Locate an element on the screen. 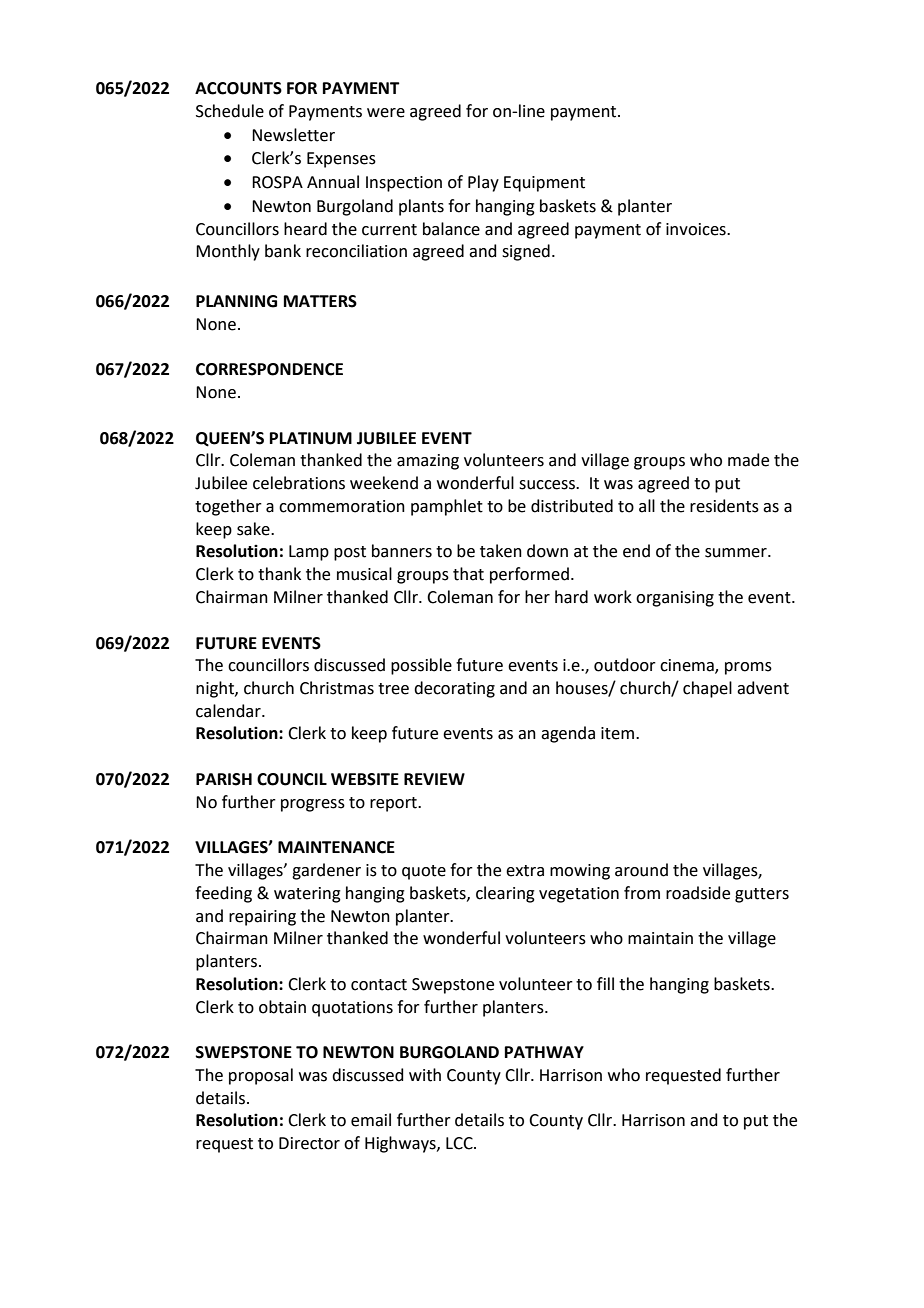 Image resolution: width=924 pixels, height=1308 pixels. clearing is located at coordinates (505, 894).
